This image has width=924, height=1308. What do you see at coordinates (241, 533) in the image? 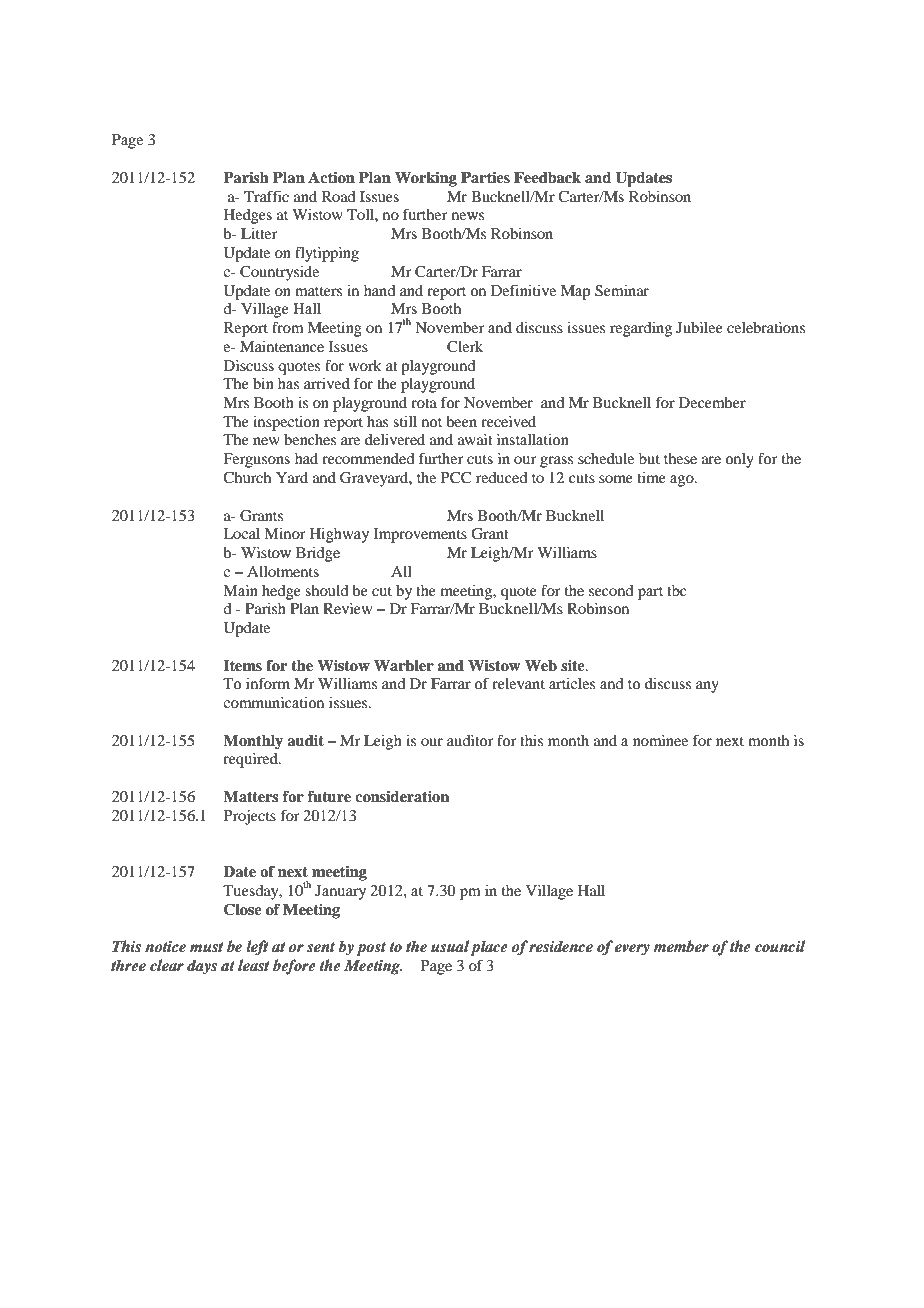
I see `Local` at bounding box center [241, 533].
